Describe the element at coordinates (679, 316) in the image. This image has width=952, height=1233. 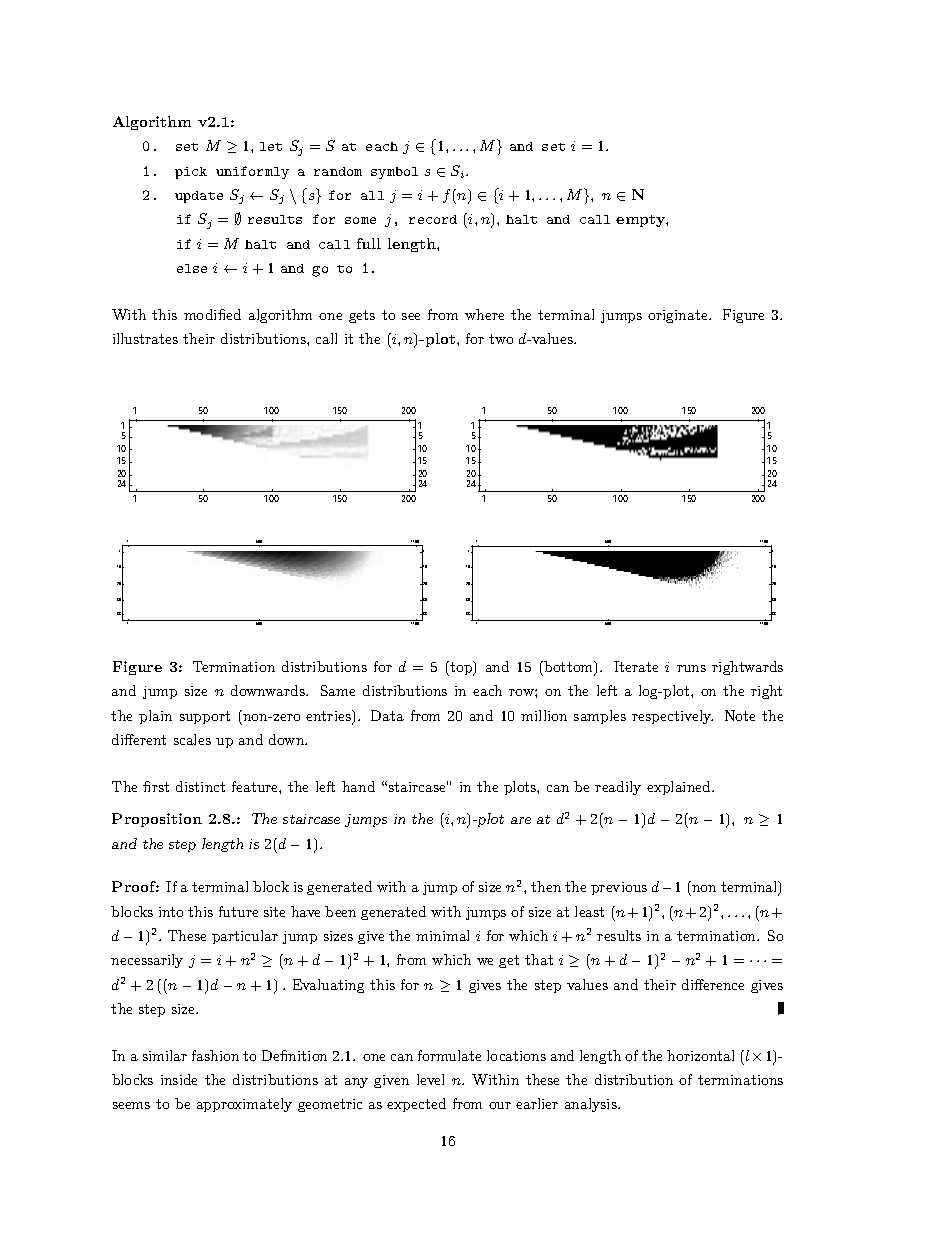
I see `originate` at that location.
